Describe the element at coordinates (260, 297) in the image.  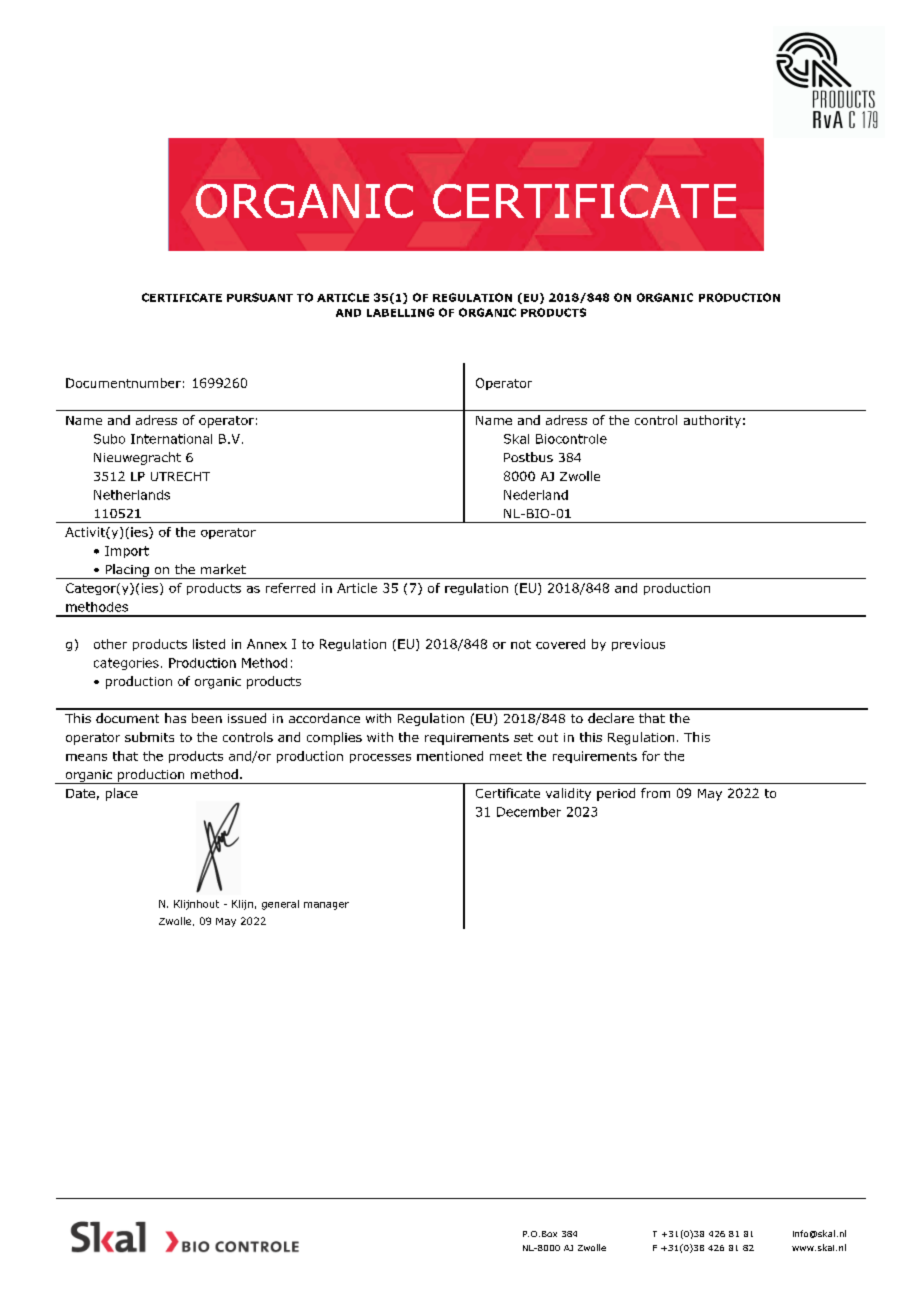
I see `PURSUANT` at that location.
